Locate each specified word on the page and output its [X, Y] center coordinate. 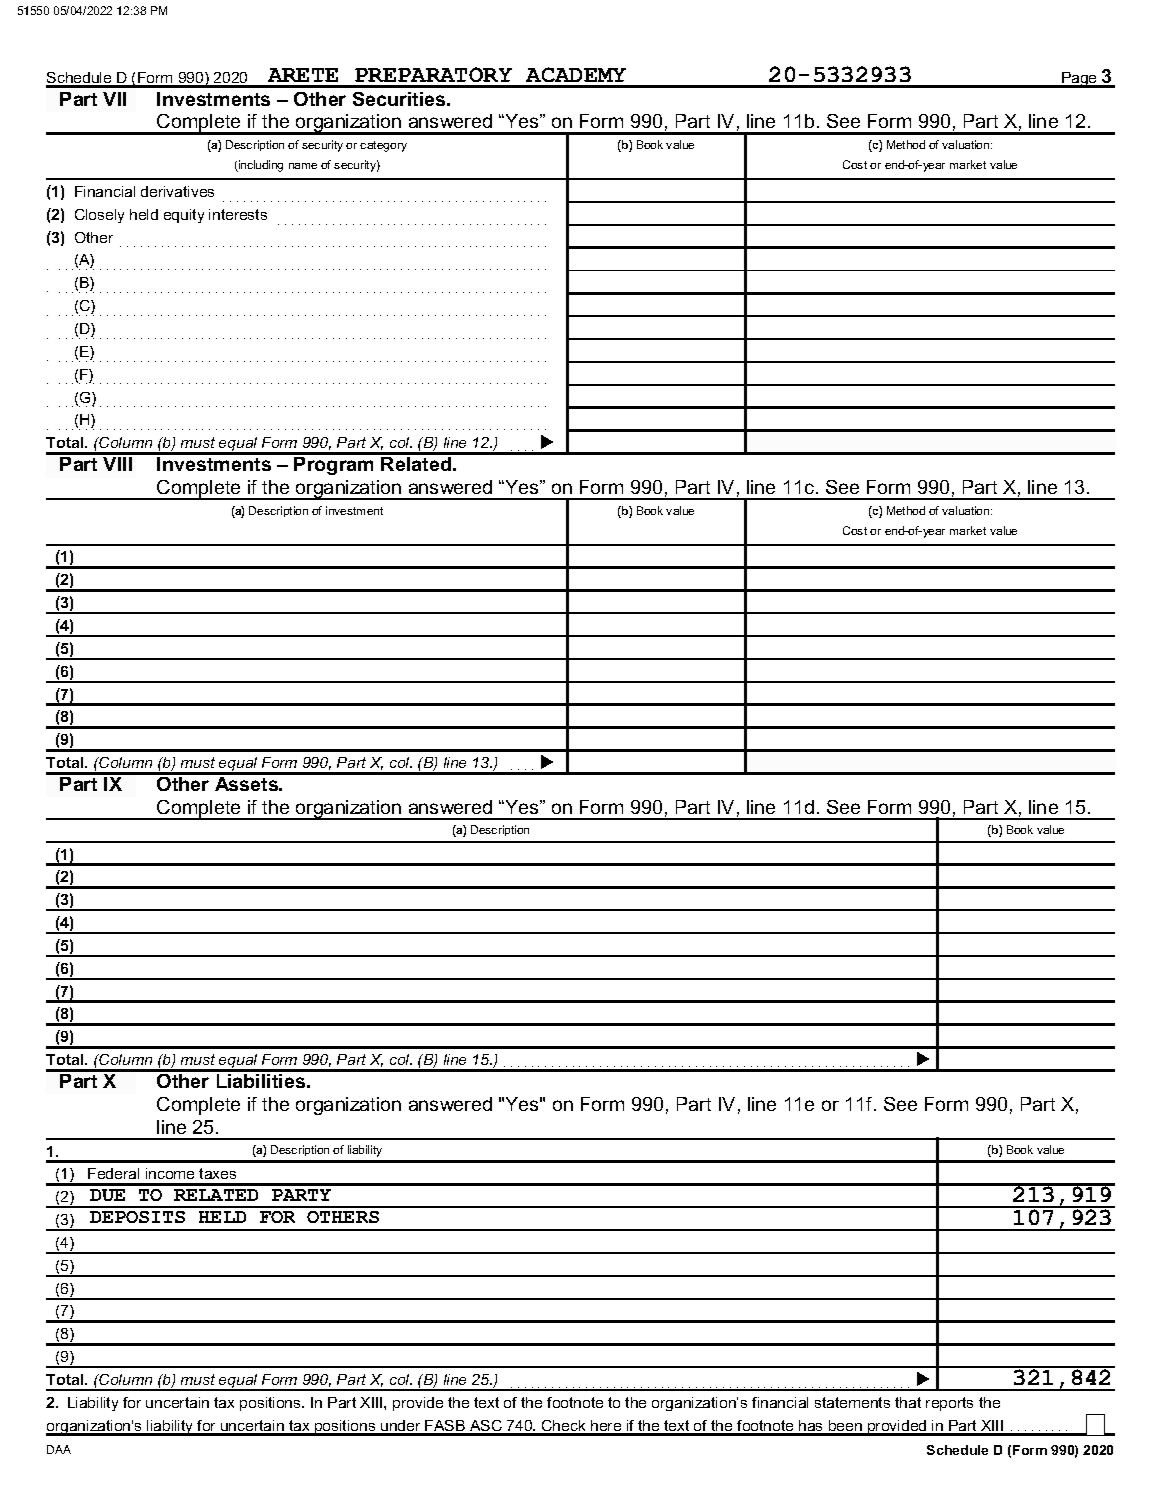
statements [852, 1402]
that [908, 1402]
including [260, 166]
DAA [59, 1449]
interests [238, 214]
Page [1079, 80]
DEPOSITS [137, 1217]
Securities [400, 99]
